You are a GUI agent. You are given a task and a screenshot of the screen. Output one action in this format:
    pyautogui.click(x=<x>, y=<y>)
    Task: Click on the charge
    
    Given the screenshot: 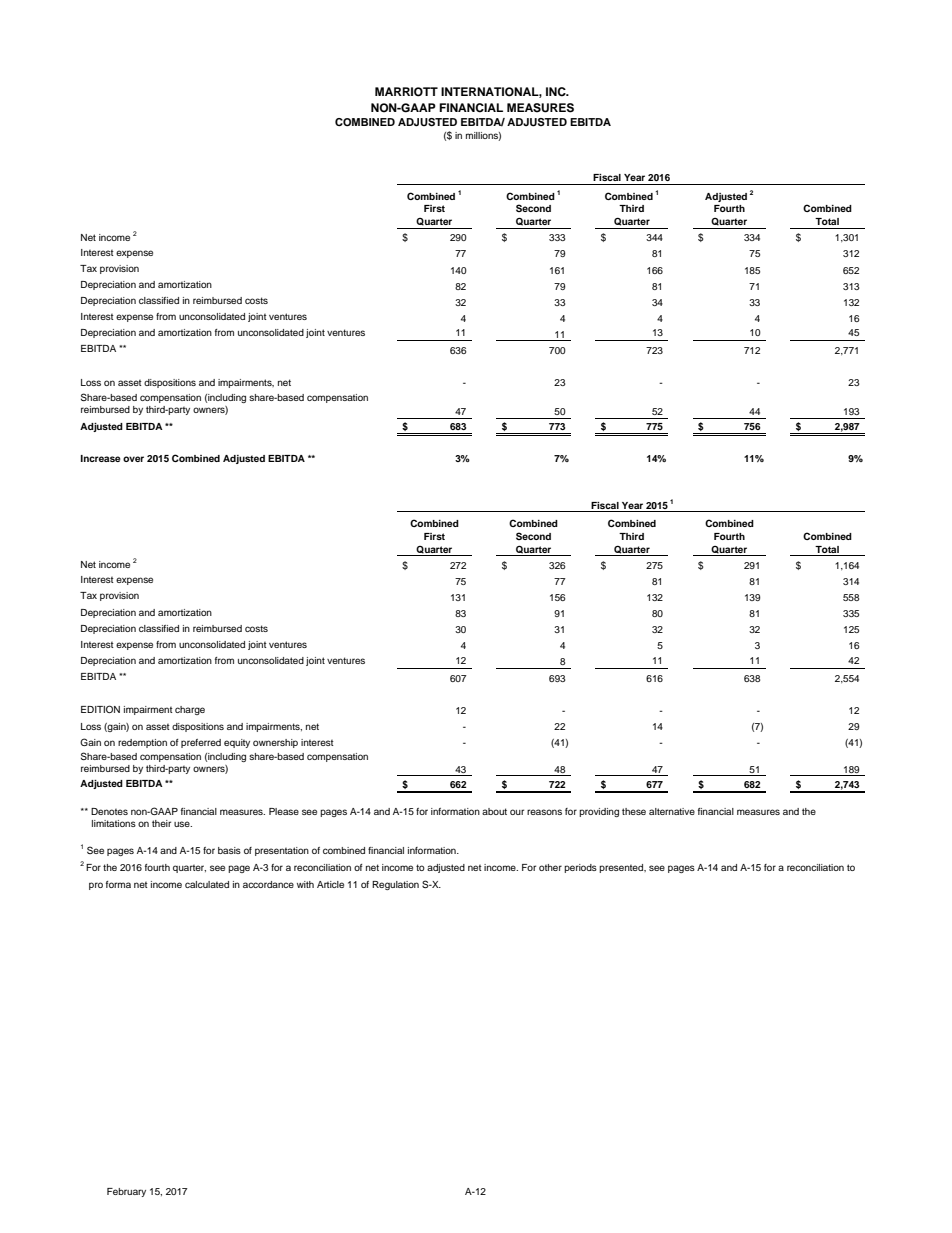 What is the action you would take?
    pyautogui.click(x=190, y=710)
